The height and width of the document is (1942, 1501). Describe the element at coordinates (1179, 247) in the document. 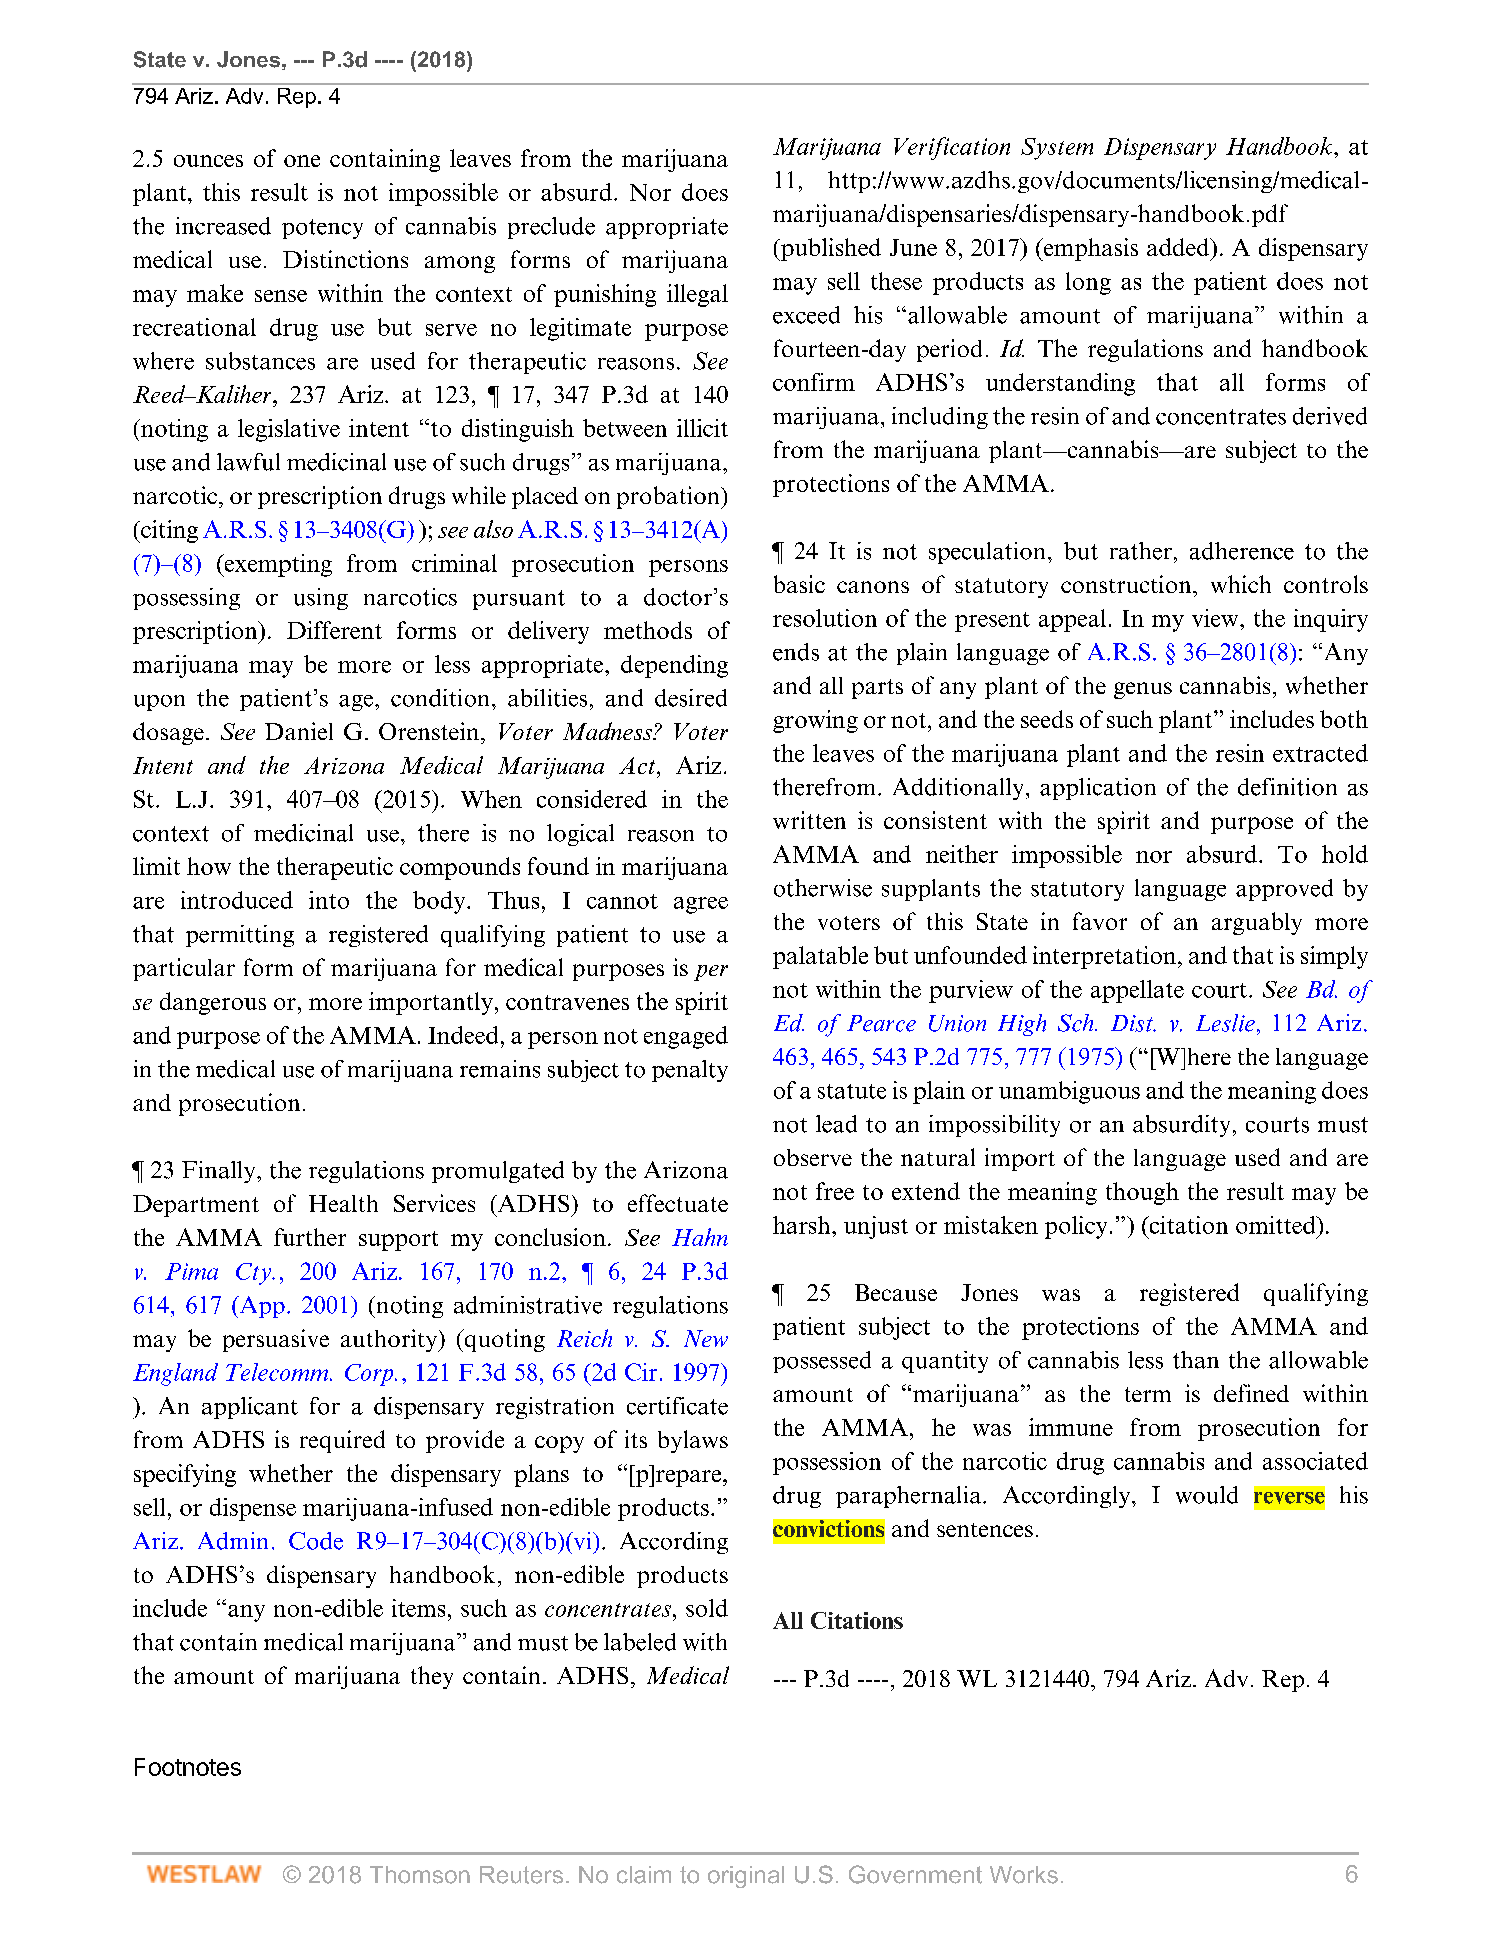

I see `added` at that location.
